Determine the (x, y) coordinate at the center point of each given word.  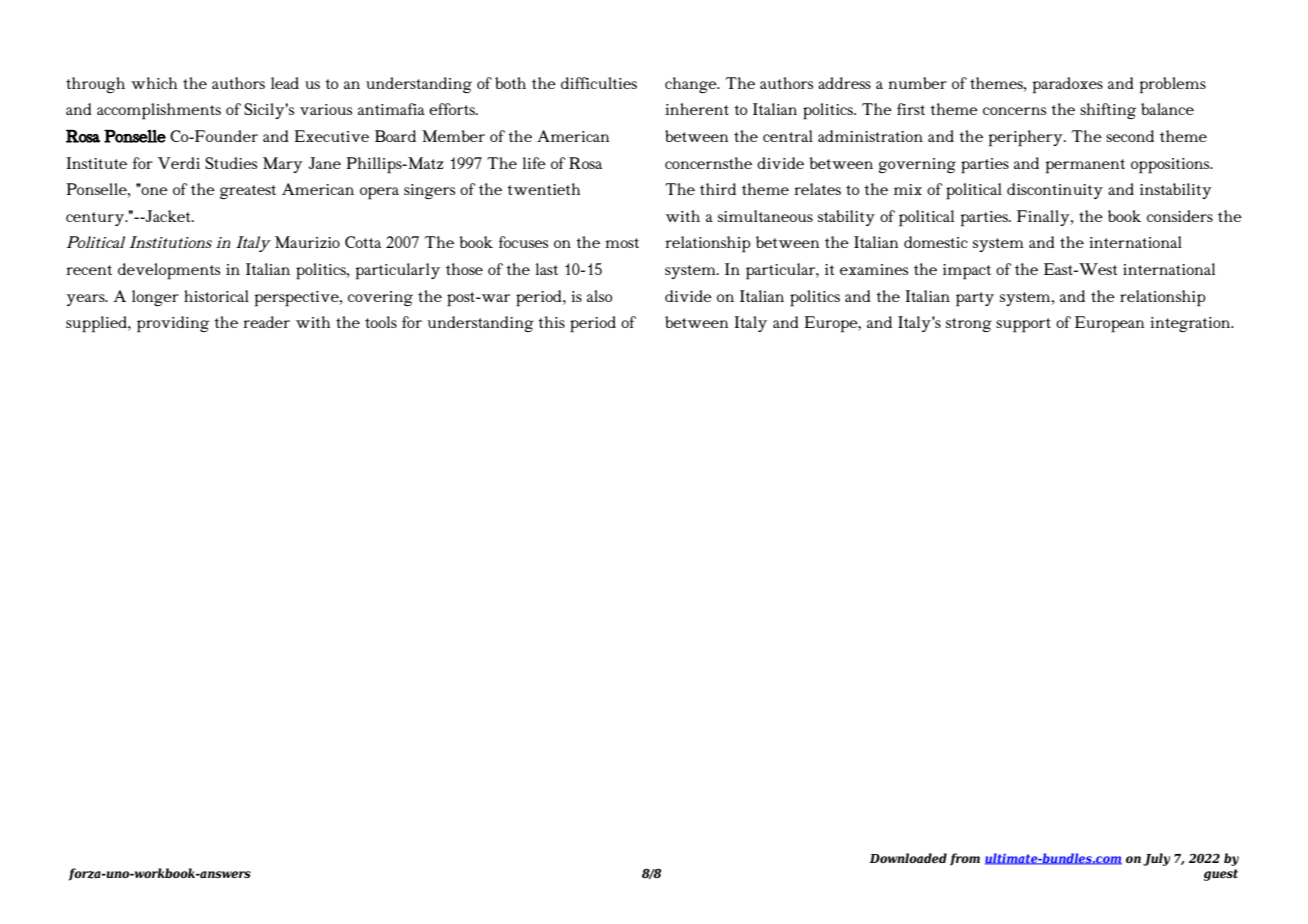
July (1156, 859)
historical (216, 296)
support (1023, 325)
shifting (1108, 111)
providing (173, 324)
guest (1221, 875)
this (552, 322)
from (965, 859)
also (599, 296)
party (975, 299)
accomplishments (159, 111)
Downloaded (908, 858)
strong (969, 325)
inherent (697, 109)
